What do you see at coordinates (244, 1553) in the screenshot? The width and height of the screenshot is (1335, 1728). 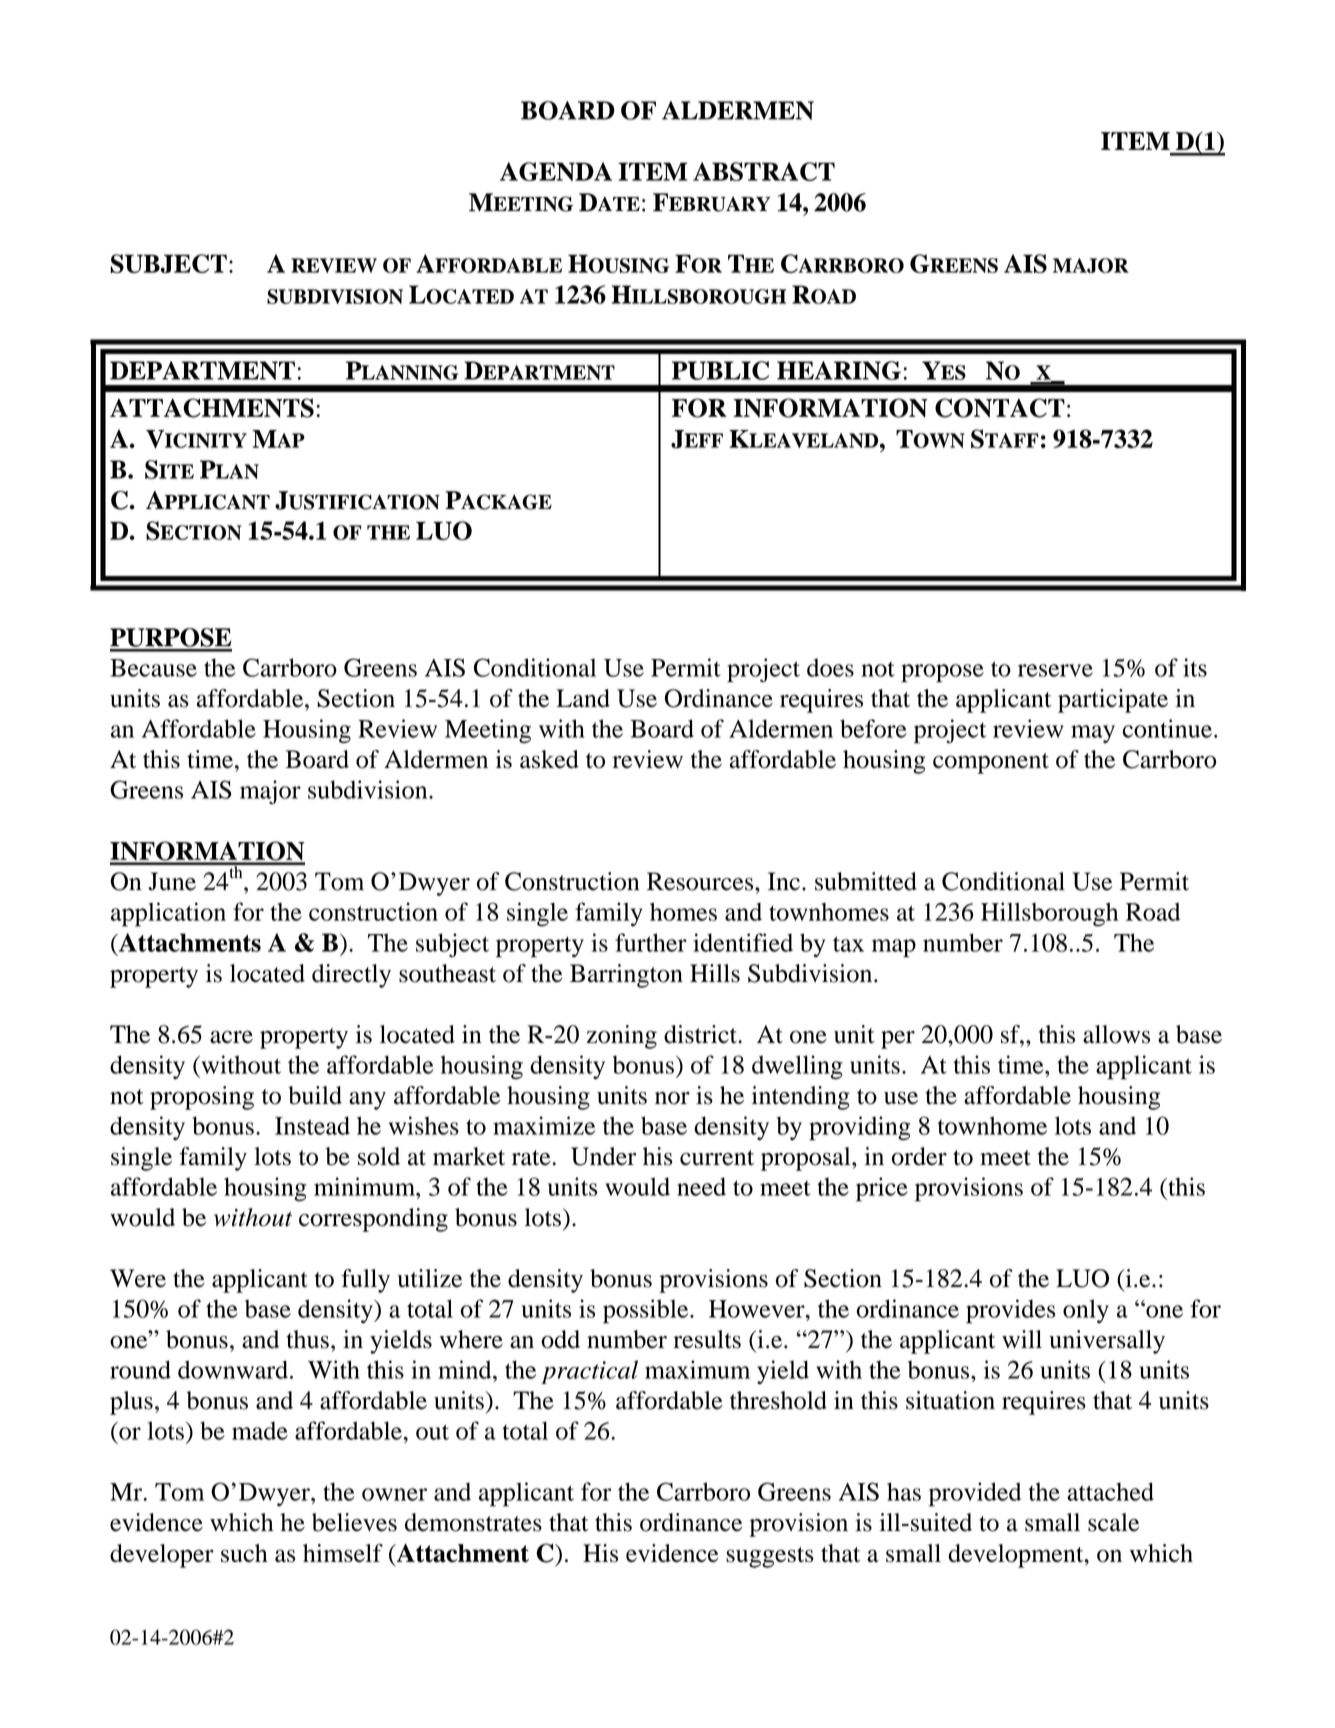 I see `such` at bounding box center [244, 1553].
